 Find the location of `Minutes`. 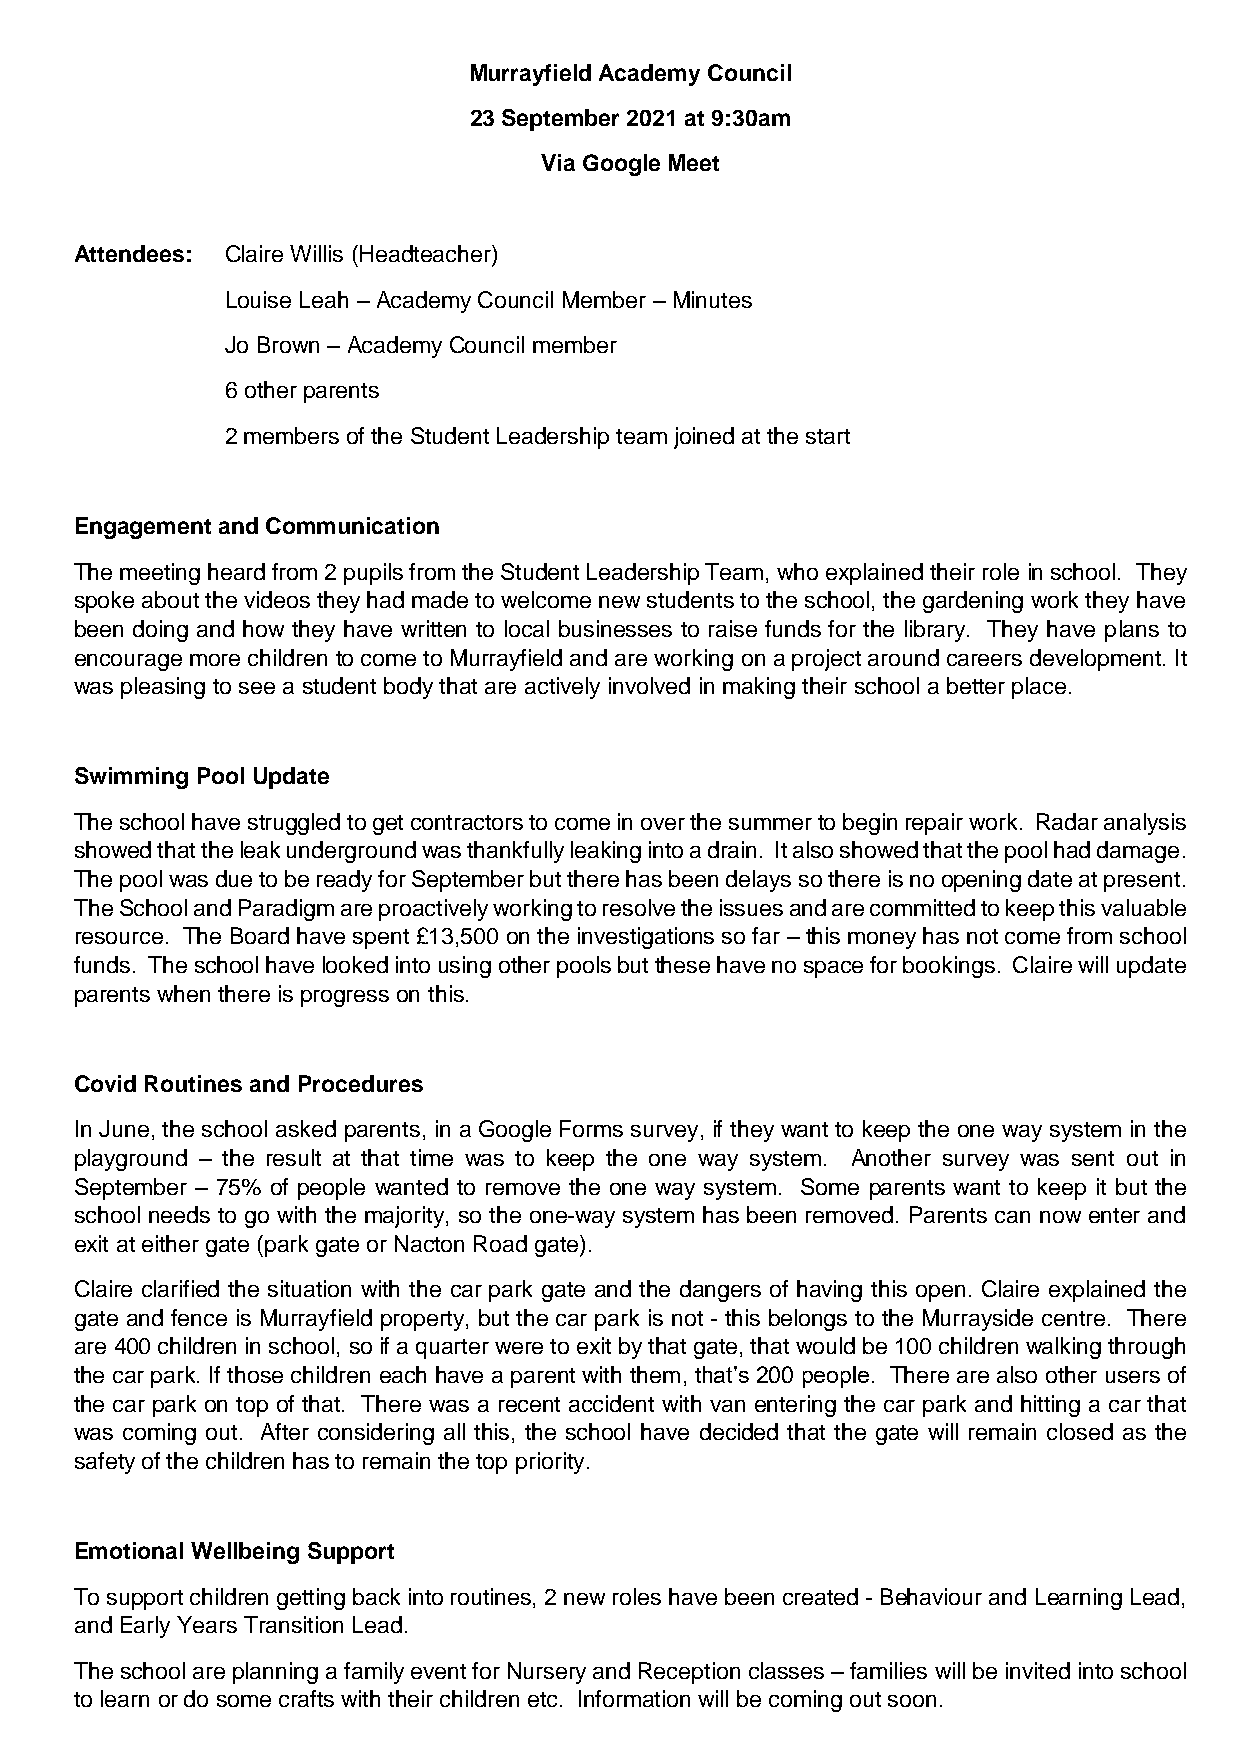

Minutes is located at coordinates (713, 299).
